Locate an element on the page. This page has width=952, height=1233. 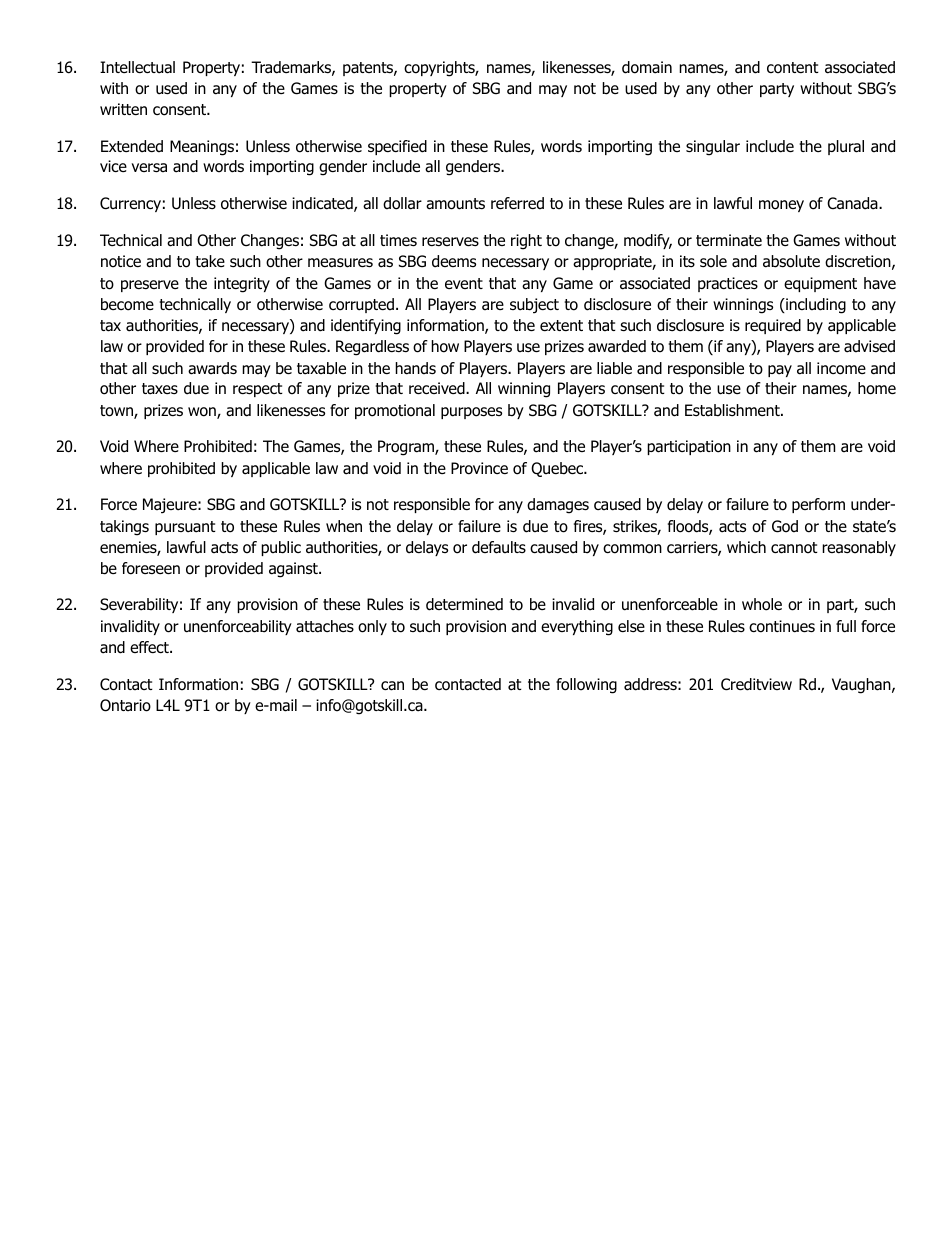
equipment is located at coordinates (820, 284).
